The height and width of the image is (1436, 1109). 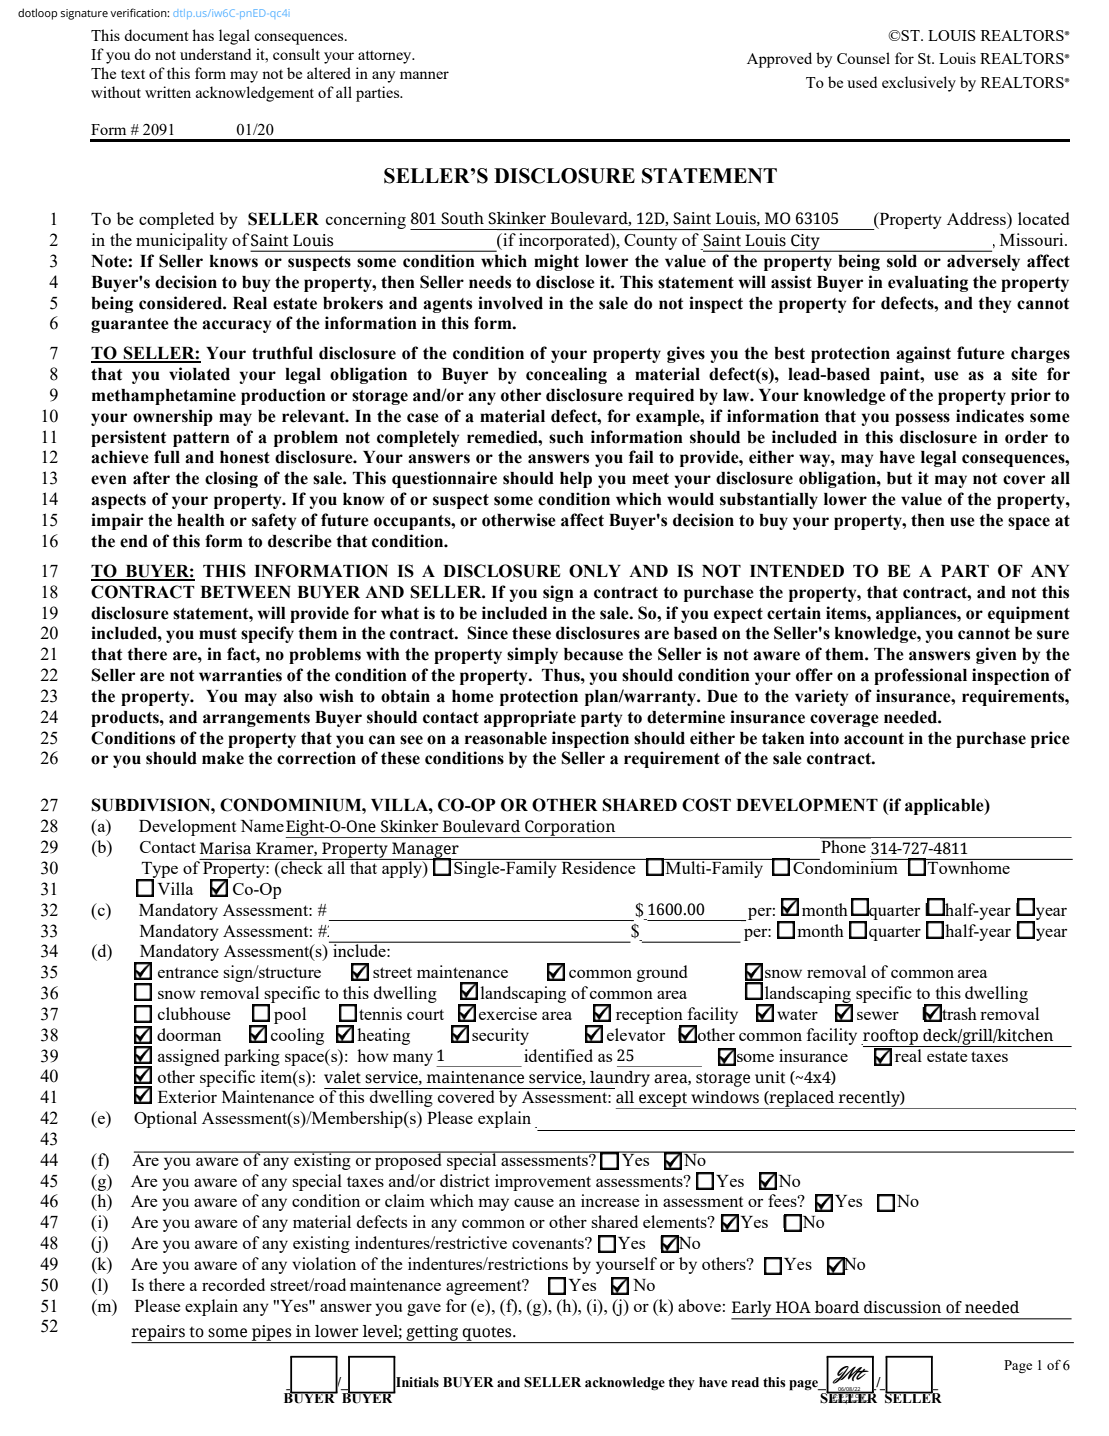 What do you see at coordinates (530, 718) in the image?
I see `appropriate` at bounding box center [530, 718].
